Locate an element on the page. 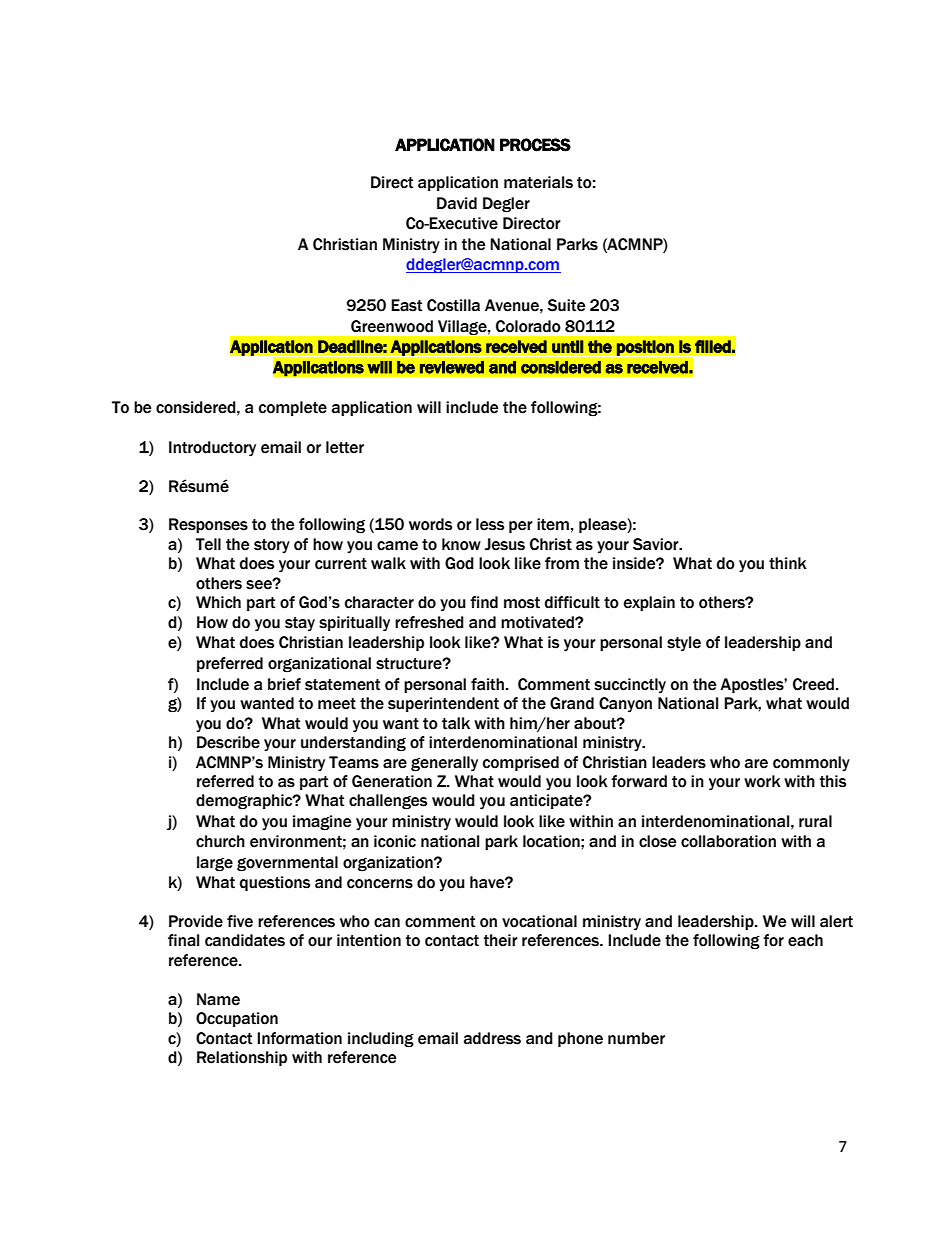 This page has height=1233, width=952. brief is located at coordinates (284, 684).
